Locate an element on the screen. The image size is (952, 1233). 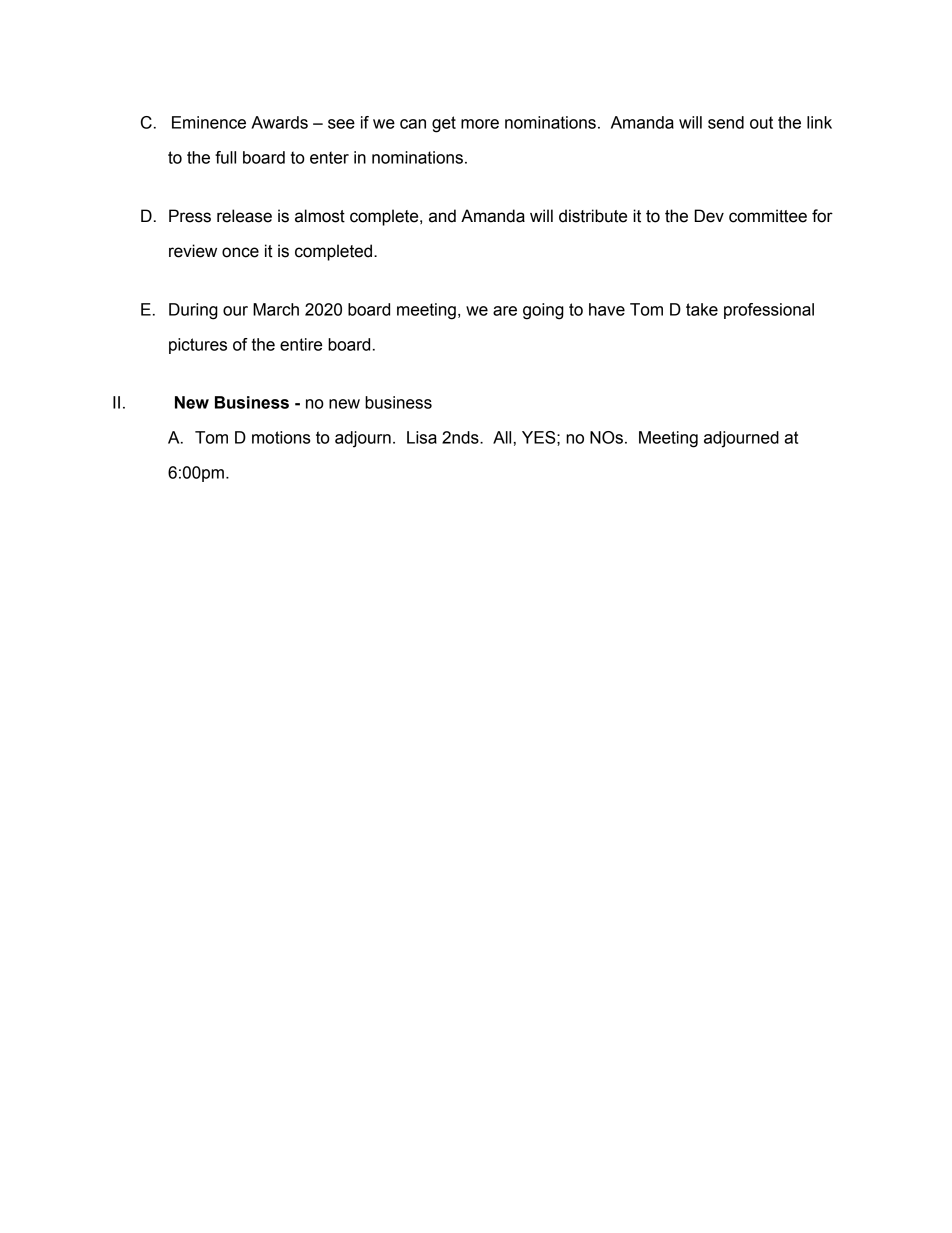
more is located at coordinates (480, 124).
